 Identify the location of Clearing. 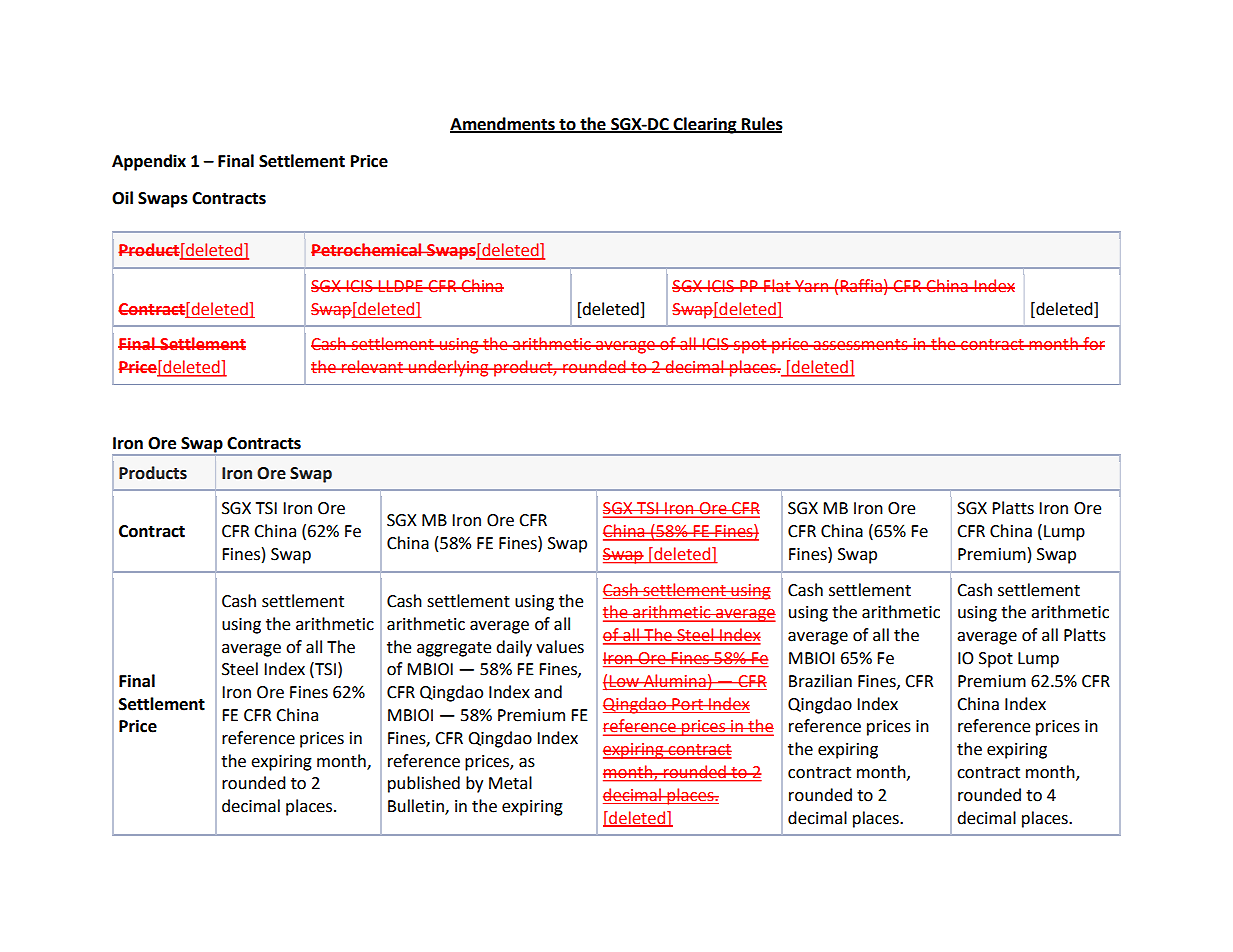
(705, 125).
